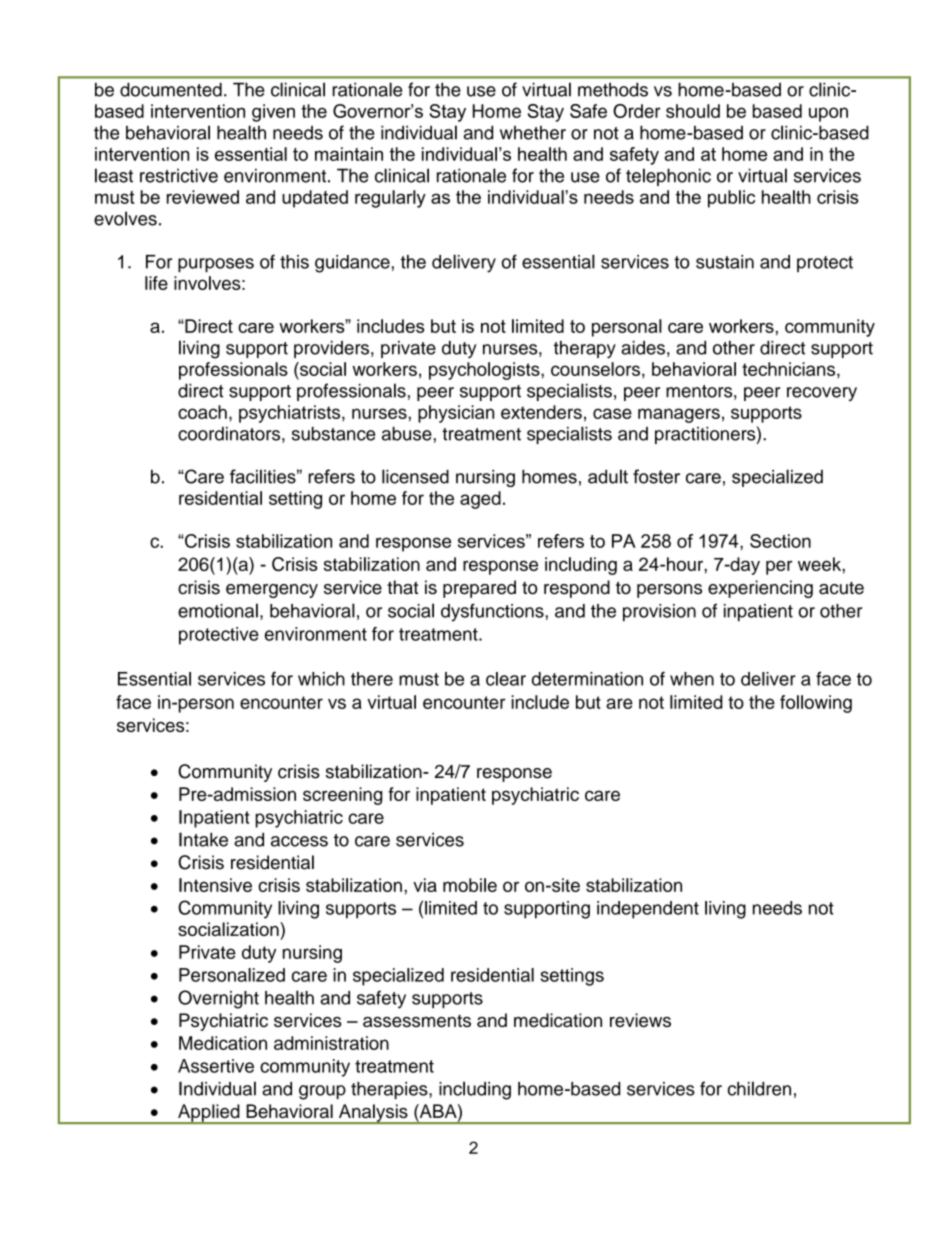 This document has width=952, height=1233. What do you see at coordinates (171, 89) in the document?
I see `documented` at bounding box center [171, 89].
